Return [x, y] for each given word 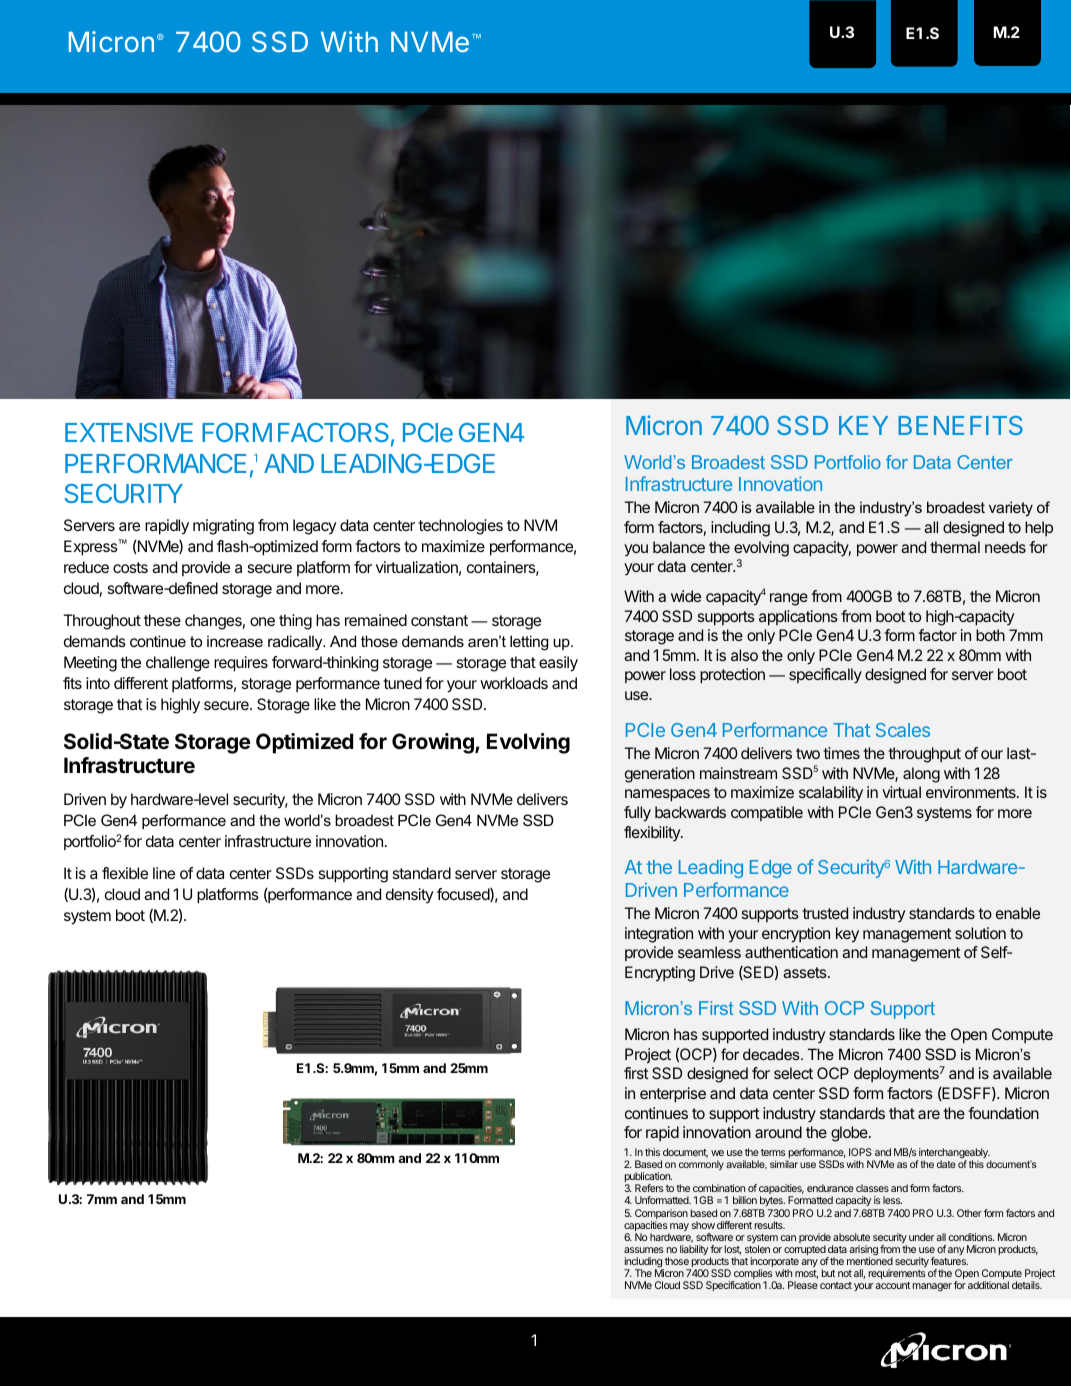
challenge [178, 664]
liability [694, 1250]
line [164, 873]
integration [659, 935]
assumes [644, 1250]
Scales [903, 730]
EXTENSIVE [129, 432]
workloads [514, 683]
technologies [460, 527]
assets [806, 972]
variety [1011, 509]
